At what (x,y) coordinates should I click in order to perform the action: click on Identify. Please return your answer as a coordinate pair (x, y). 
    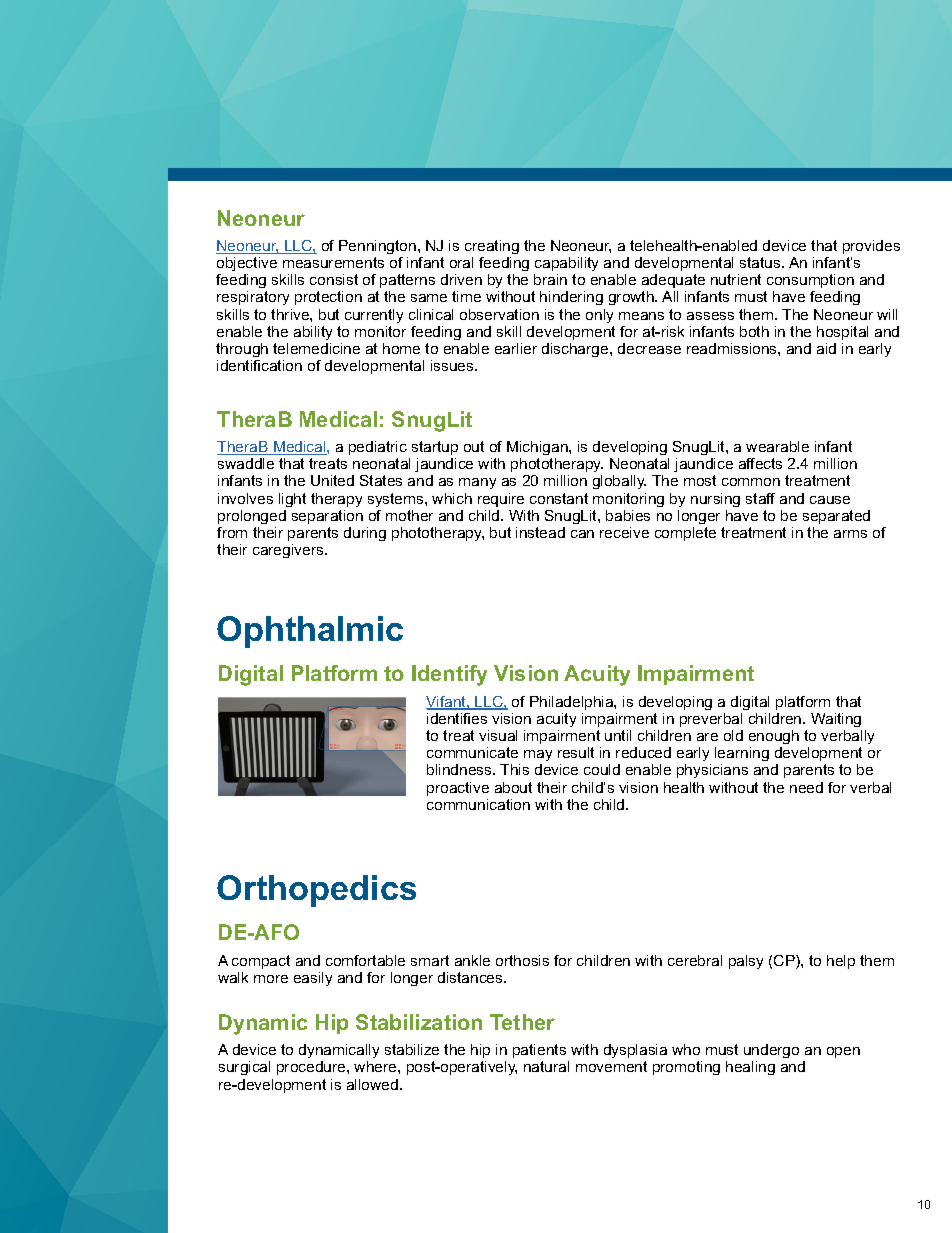
    Looking at the image, I should click on (449, 675).
